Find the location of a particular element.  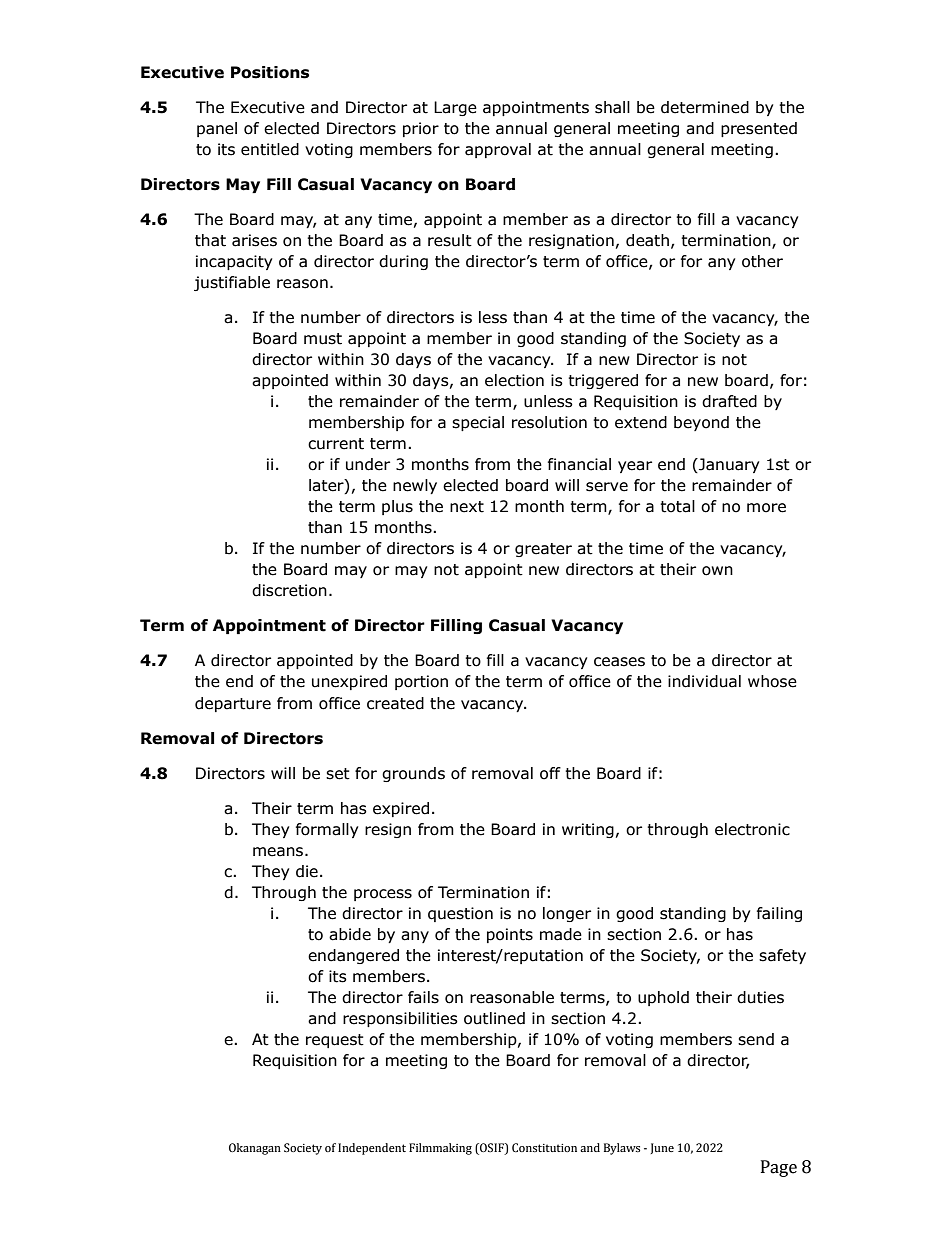

January is located at coordinates (728, 465).
